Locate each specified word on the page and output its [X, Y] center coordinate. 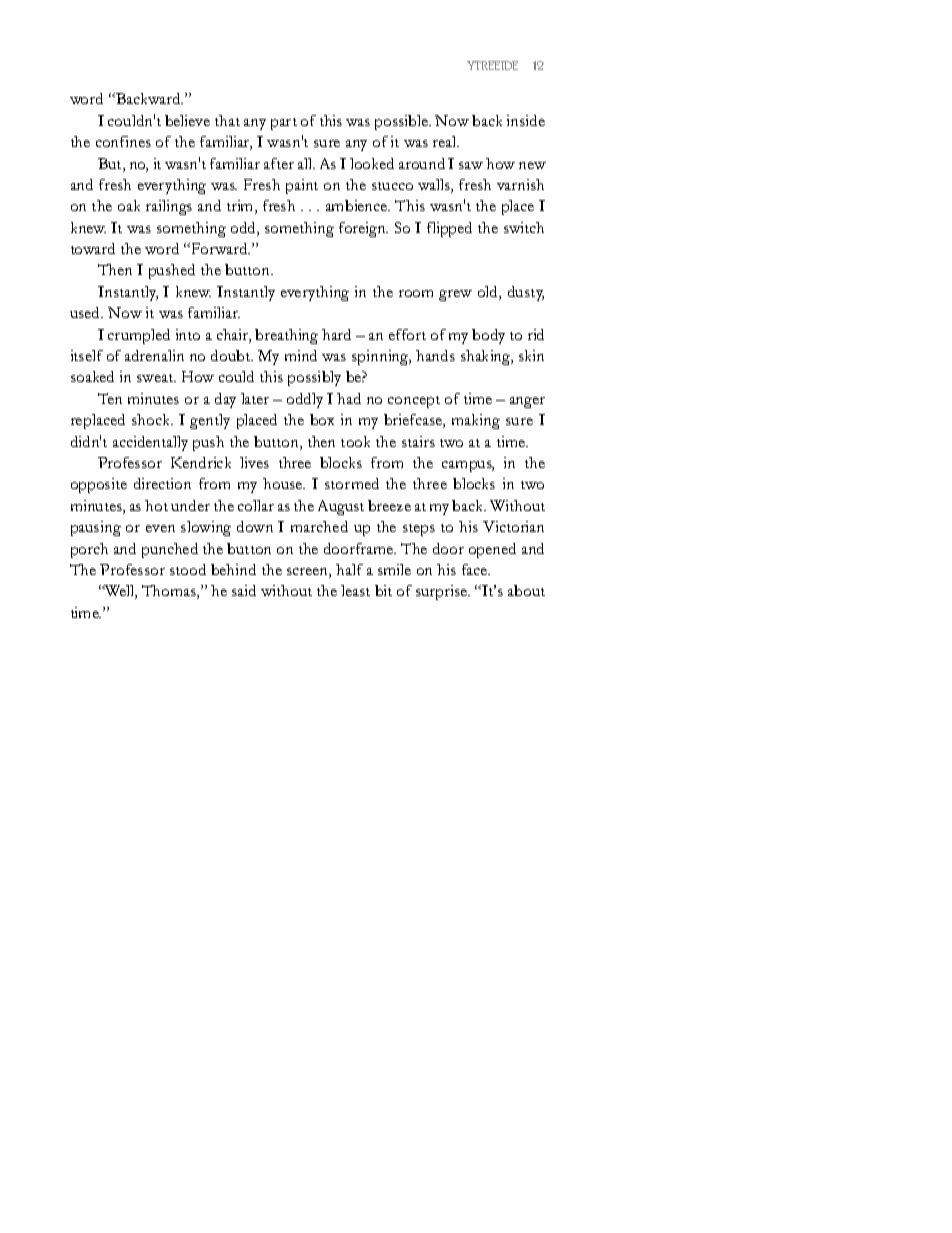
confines [123, 141]
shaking [487, 357]
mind [301, 355]
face [476, 569]
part [284, 124]
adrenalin [154, 355]
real [446, 141]
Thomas [170, 592]
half [349, 569]
